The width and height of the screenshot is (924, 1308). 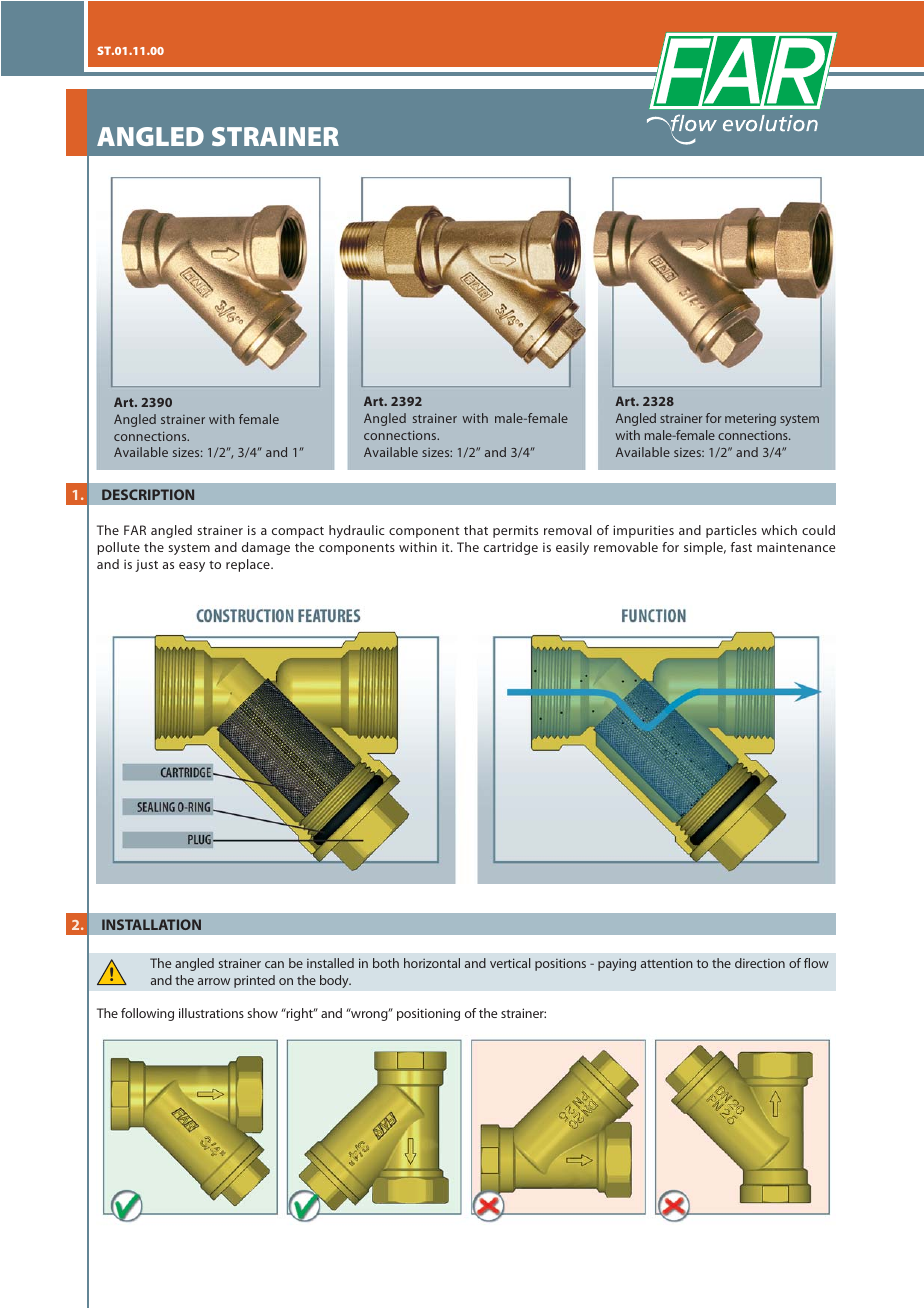 I want to click on DESCRIPTION, so click(x=148, y=494).
